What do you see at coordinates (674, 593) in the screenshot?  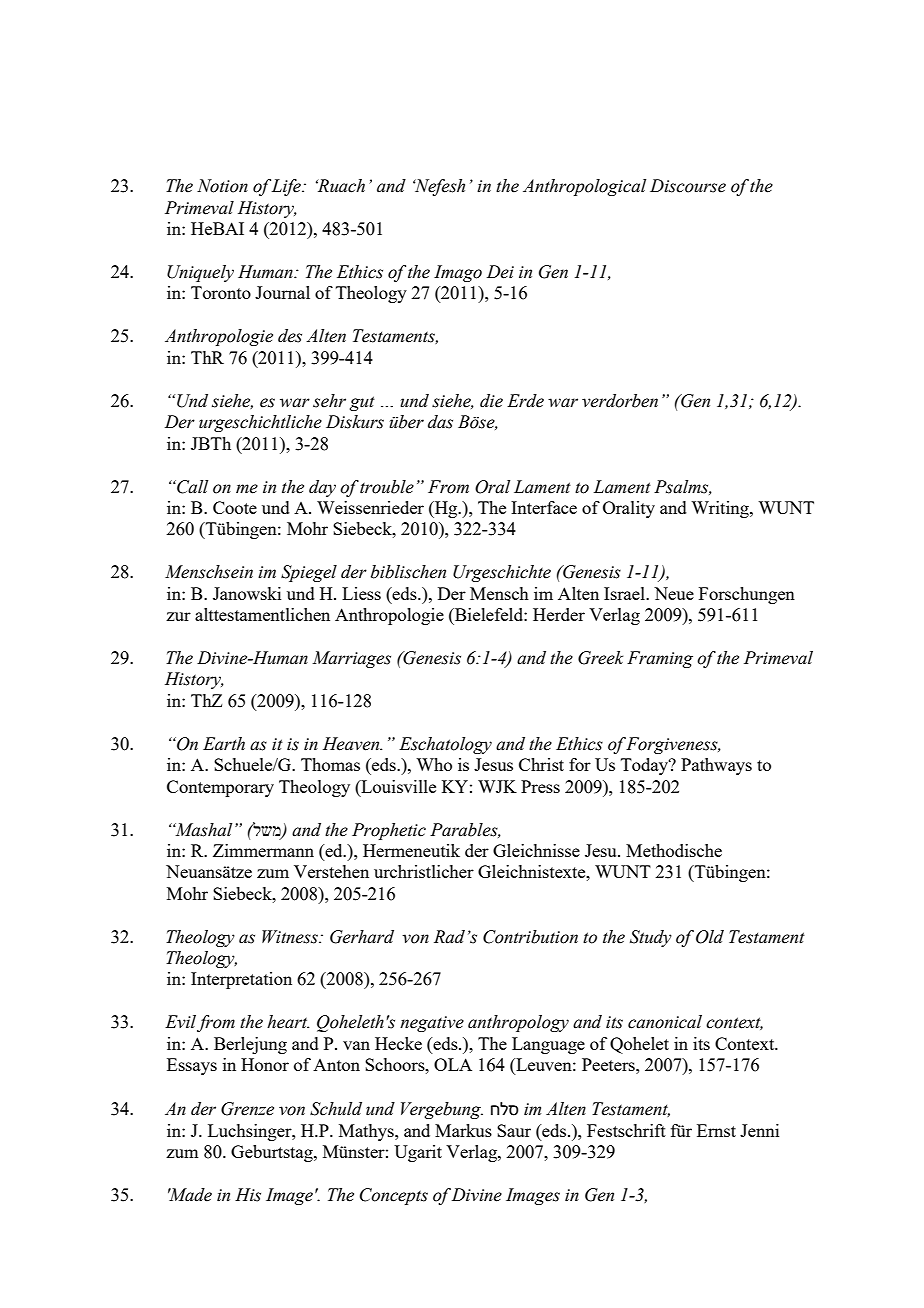 I see `Neue` at bounding box center [674, 593].
